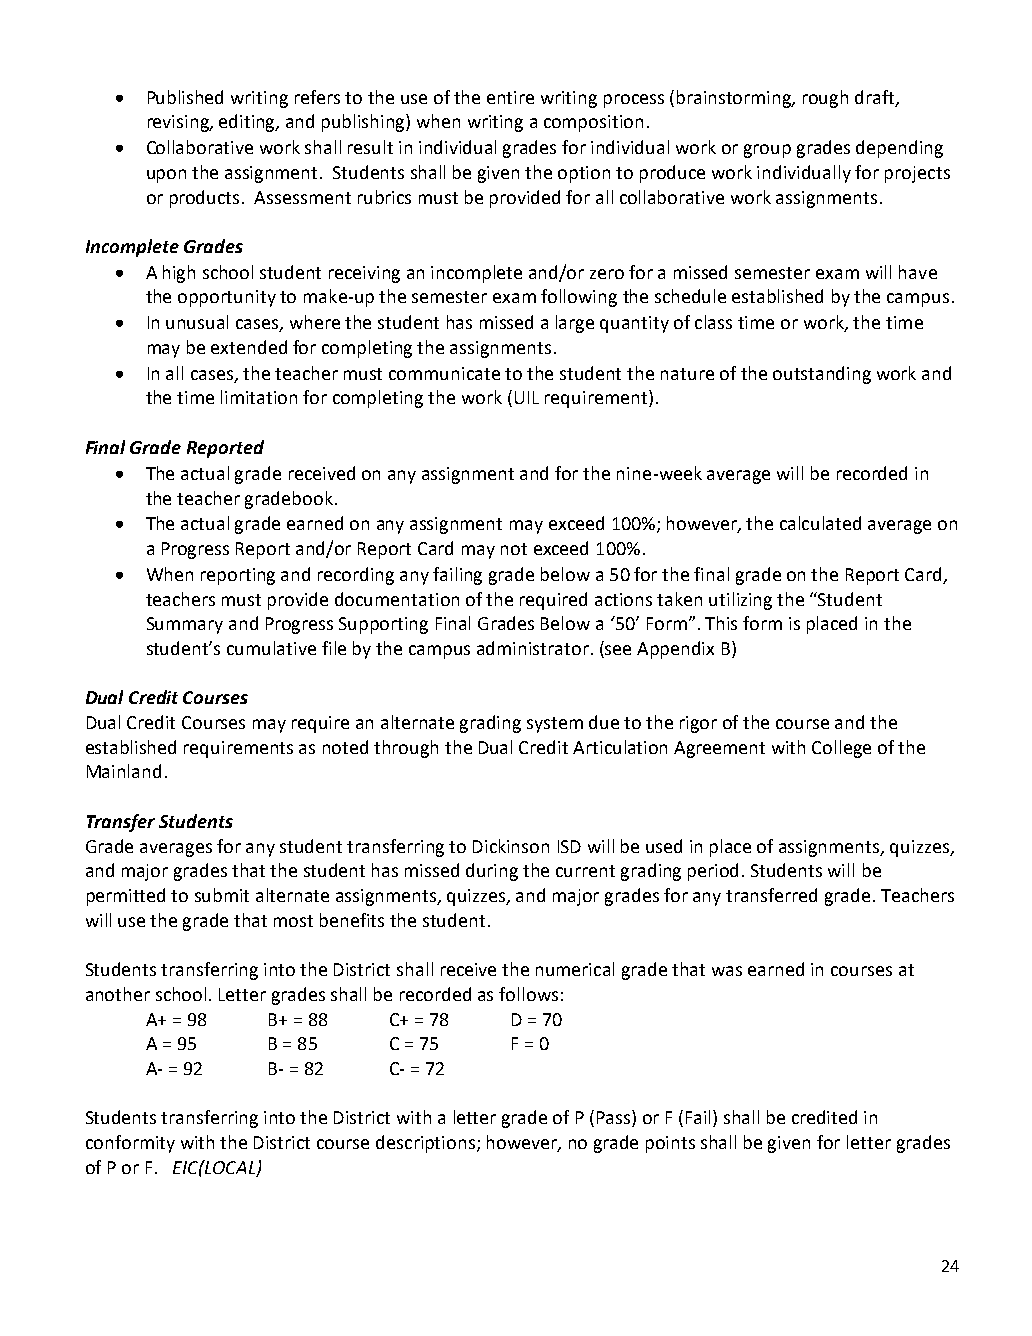  What do you see at coordinates (185, 625) in the document?
I see `Summary` at bounding box center [185, 625].
